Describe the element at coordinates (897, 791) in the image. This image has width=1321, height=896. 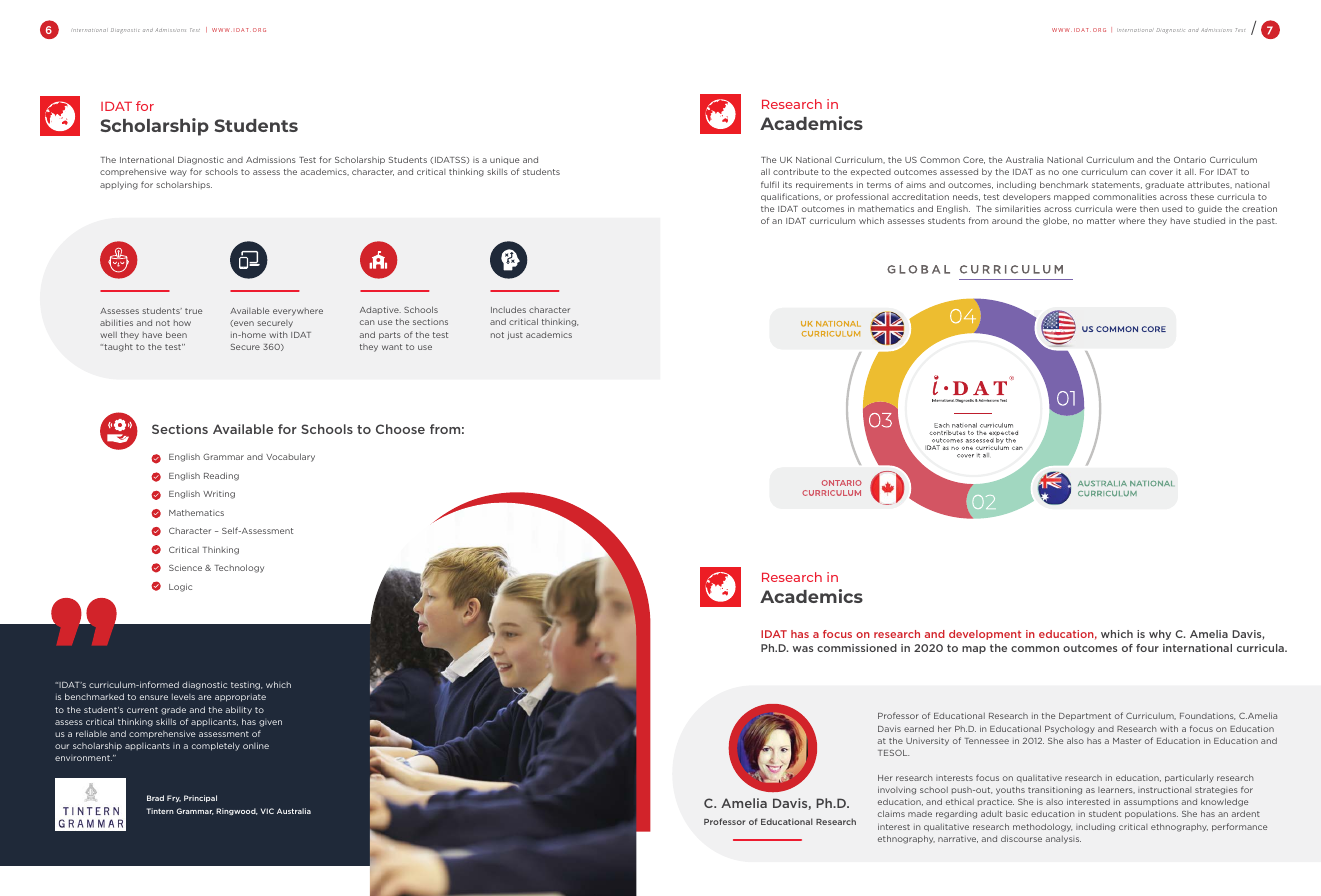
I see `involving` at that location.
